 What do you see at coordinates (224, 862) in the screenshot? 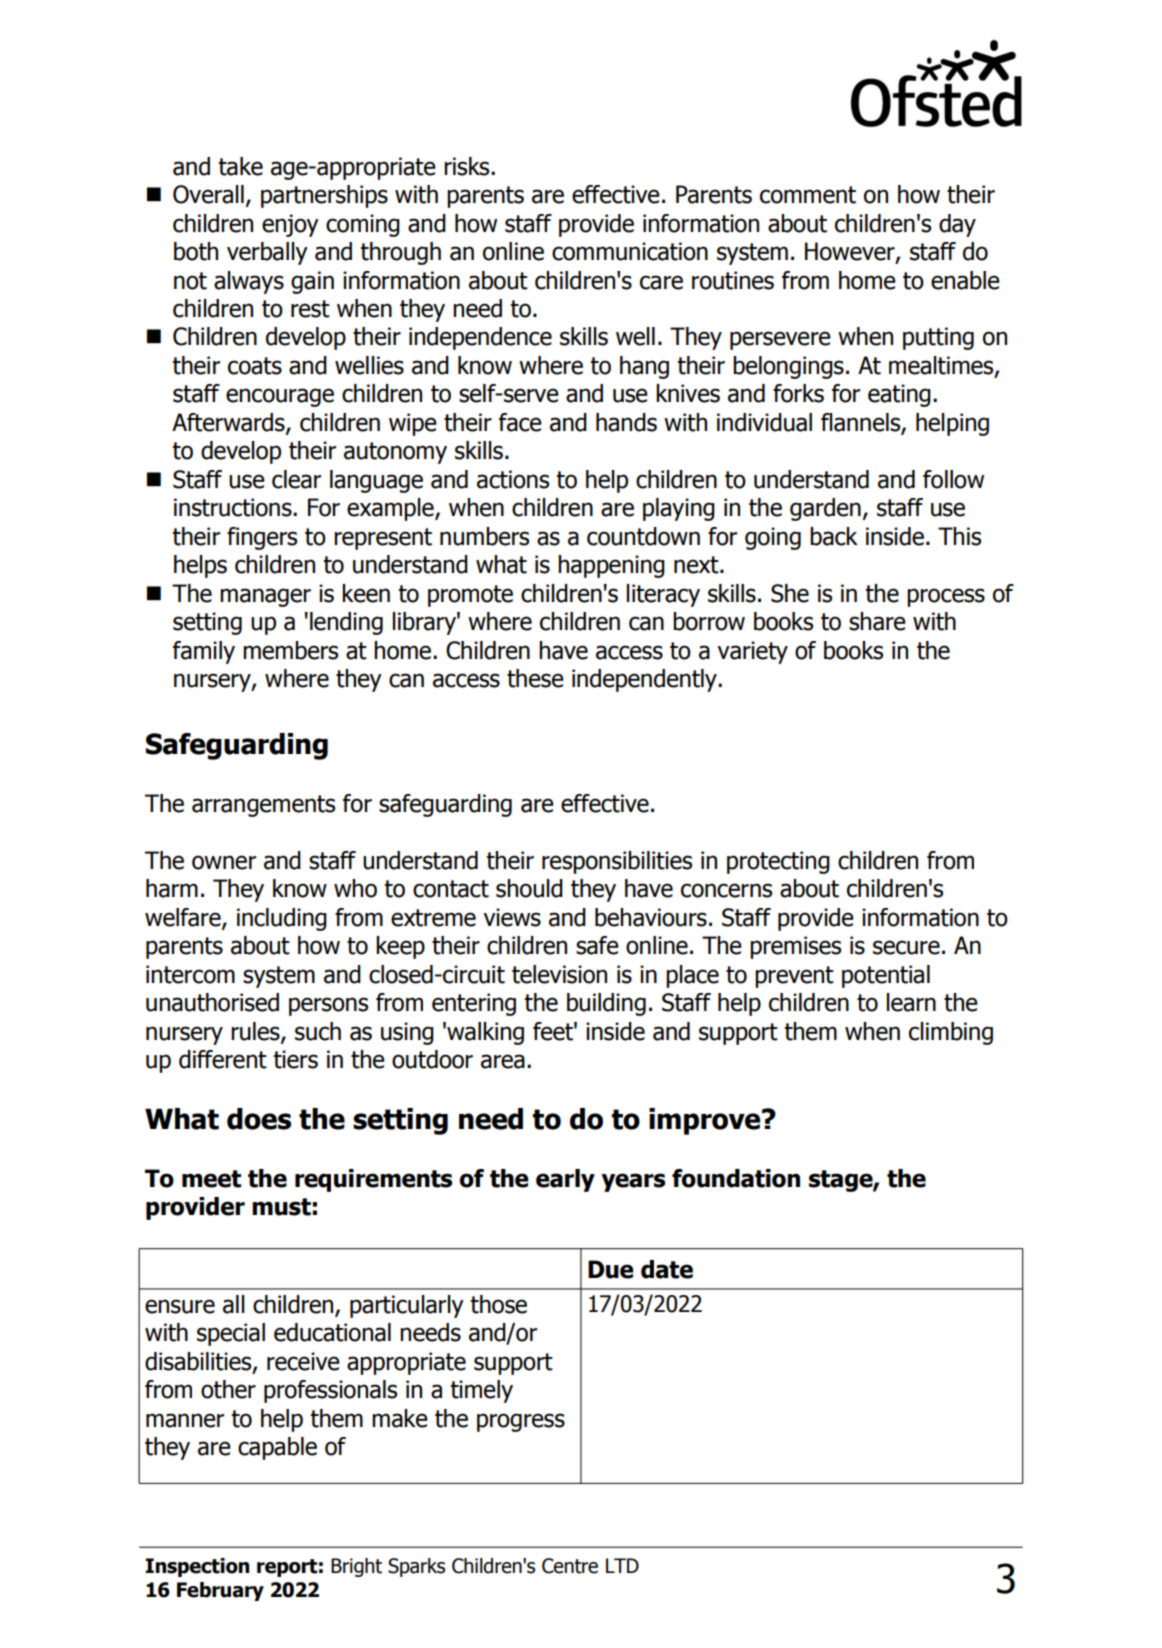
I see `owner` at bounding box center [224, 862].
